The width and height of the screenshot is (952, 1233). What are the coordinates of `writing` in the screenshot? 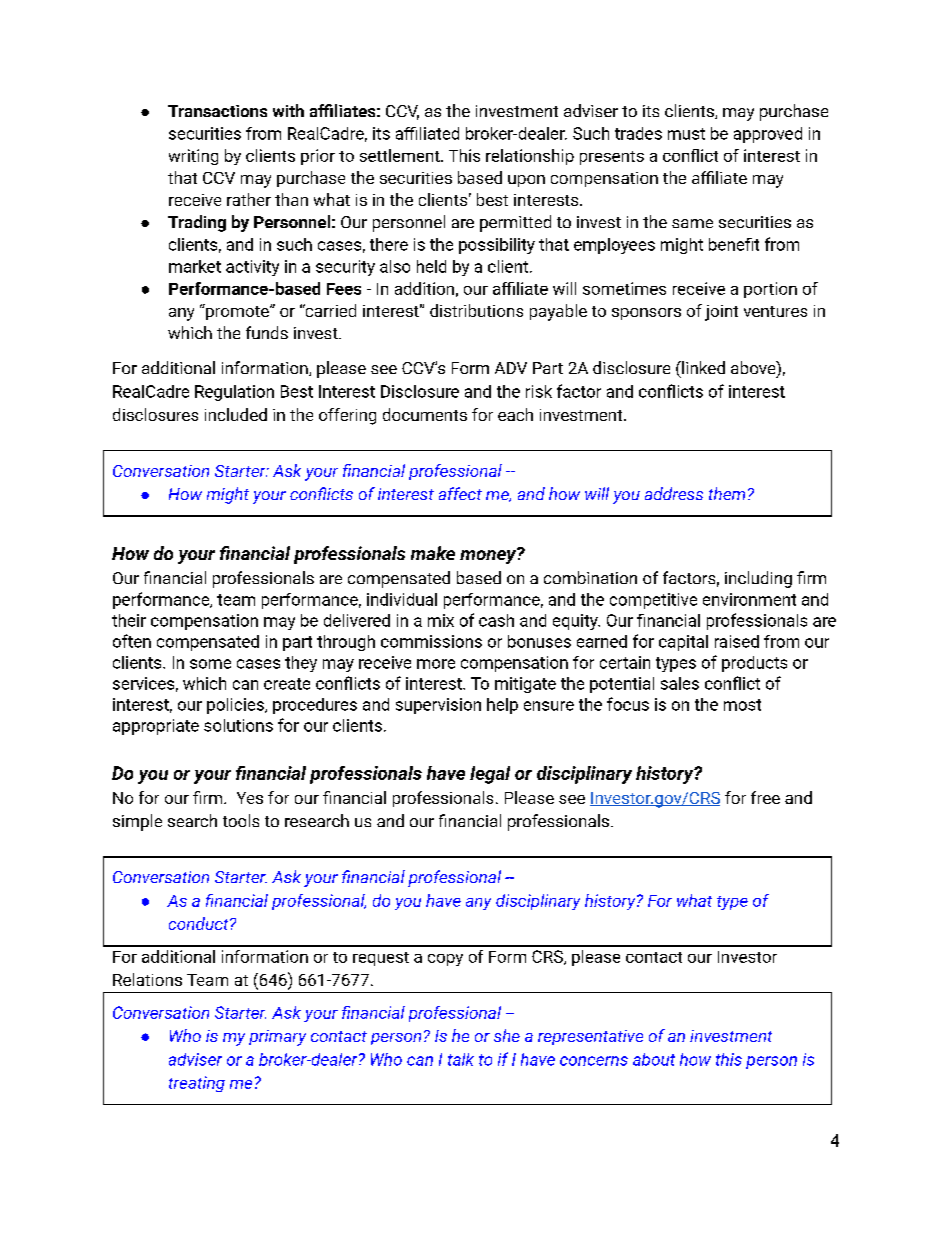 It's located at (193, 157).
